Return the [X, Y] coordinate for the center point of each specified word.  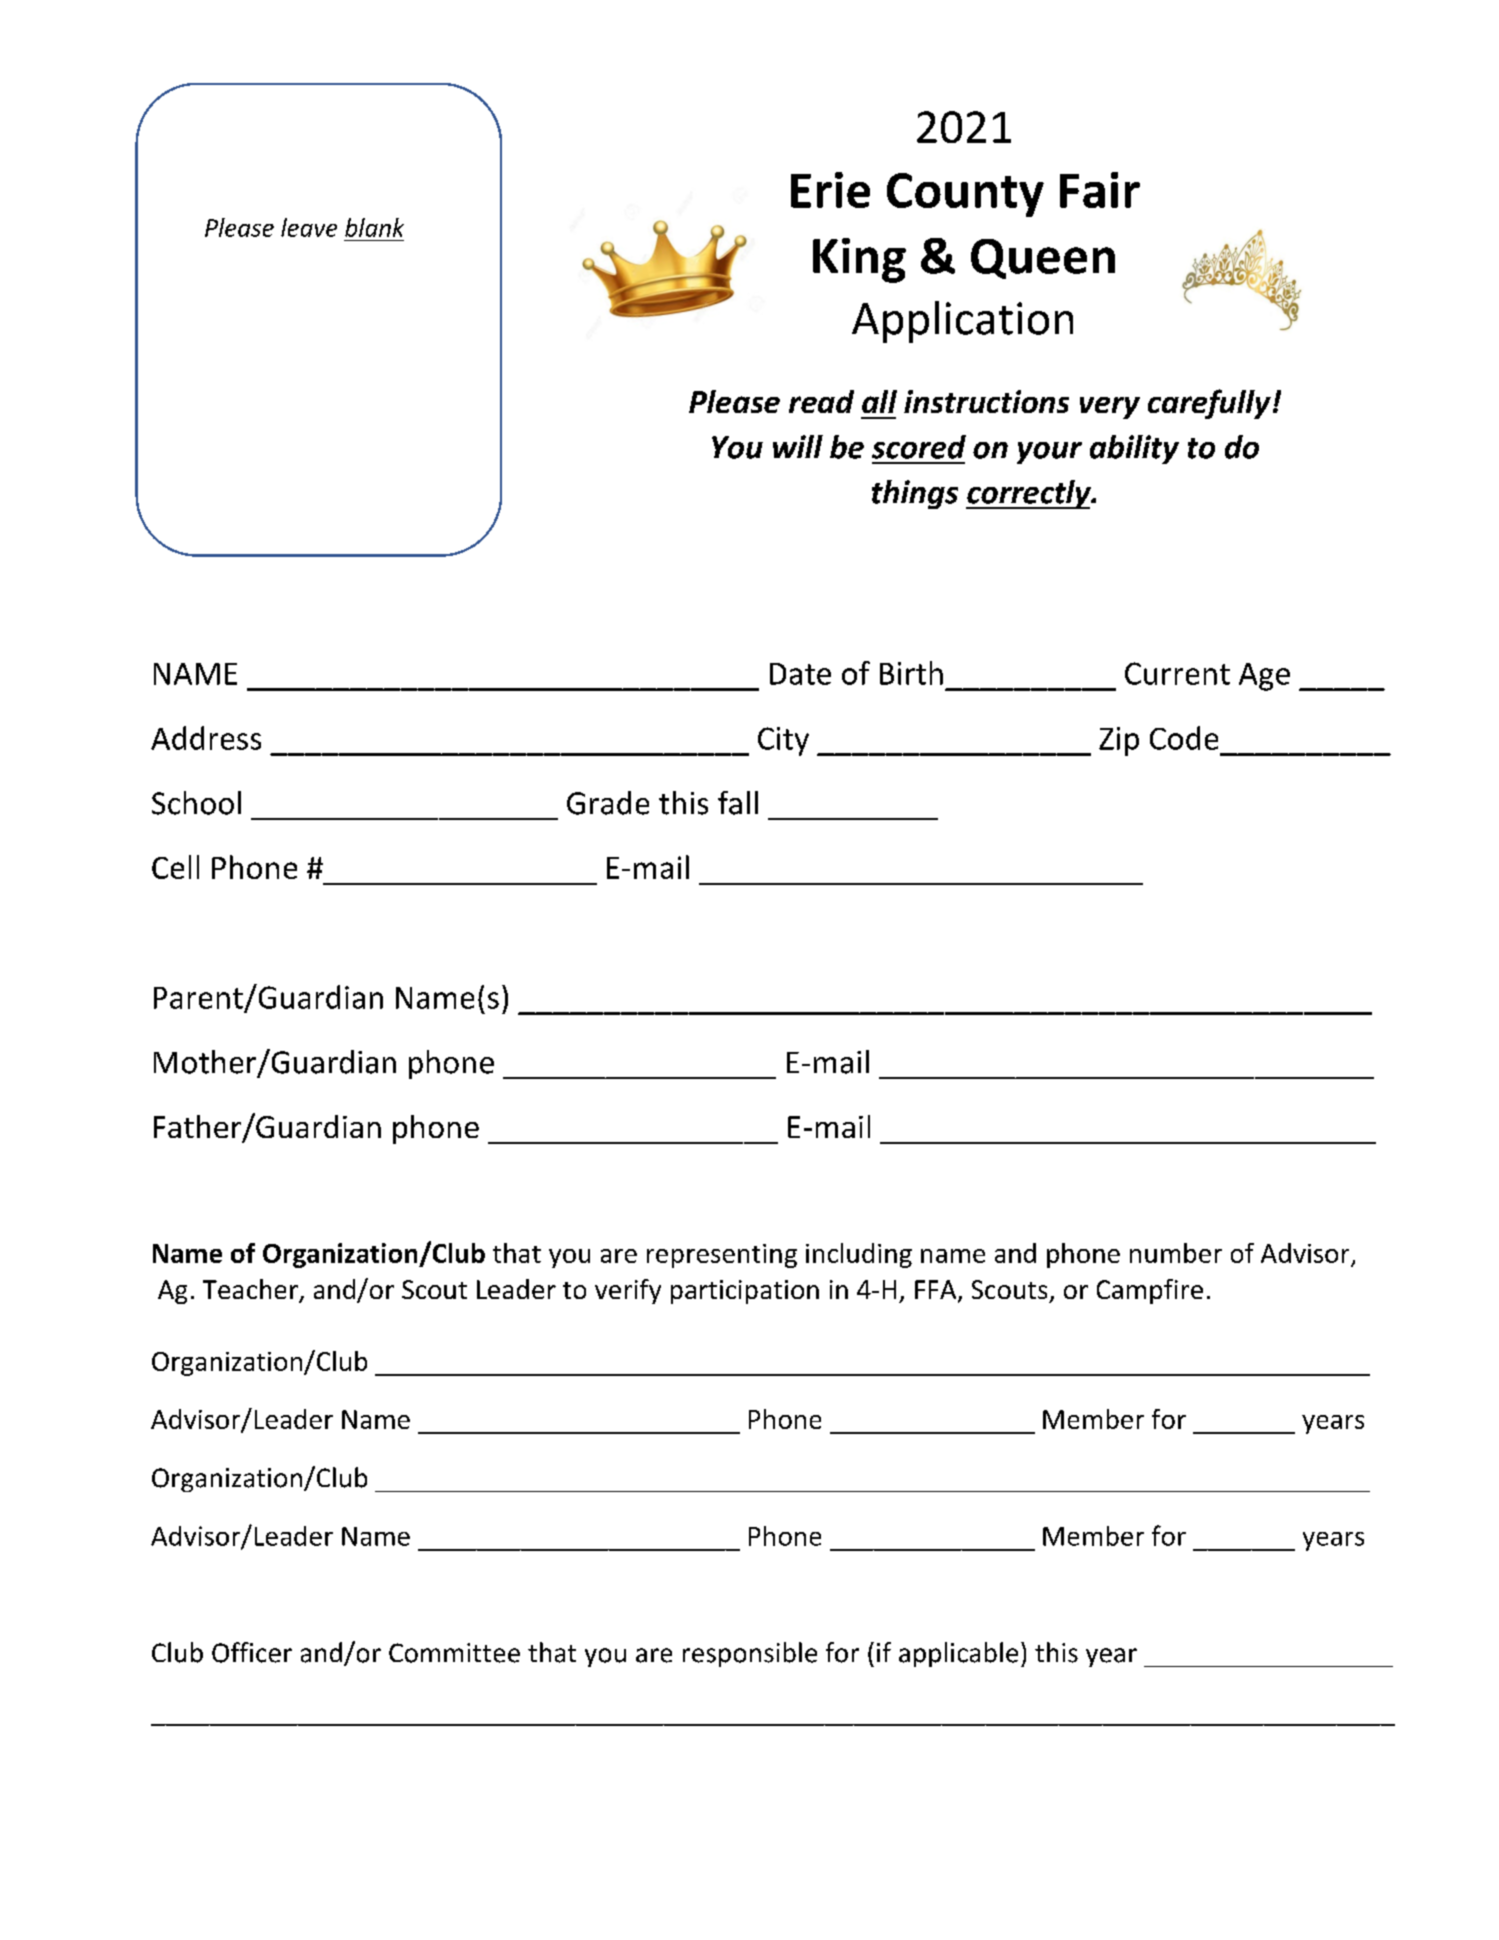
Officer [252, 1652]
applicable [958, 1654]
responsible [750, 1654]
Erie [830, 190]
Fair [1100, 190]
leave [309, 227]
